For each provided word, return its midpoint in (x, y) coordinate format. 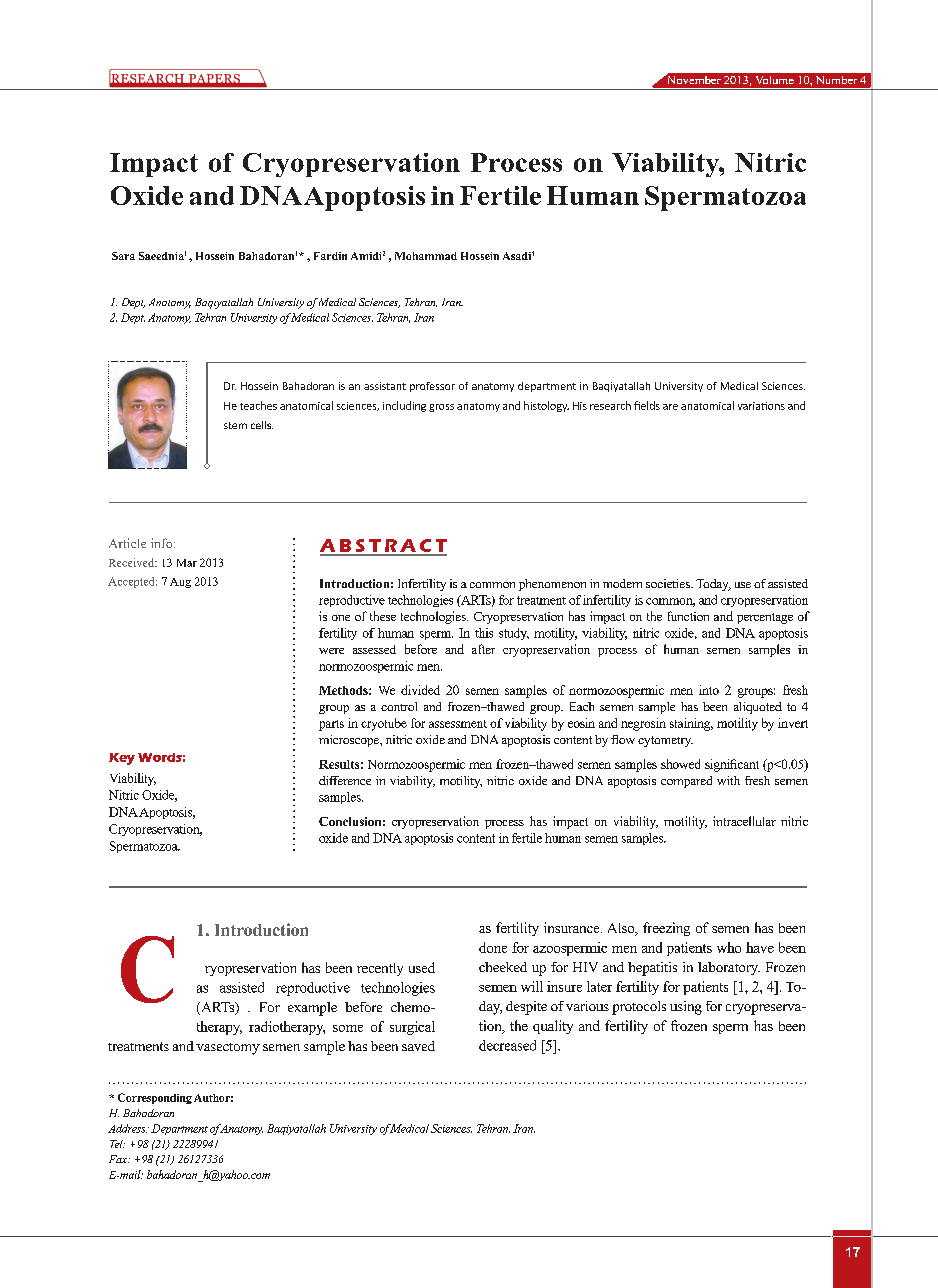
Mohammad (426, 256)
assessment (458, 724)
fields (647, 405)
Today (713, 585)
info (163, 543)
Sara (123, 256)
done (493, 947)
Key (122, 759)
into (709, 690)
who (729, 947)
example (312, 1009)
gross (441, 408)
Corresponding (155, 1098)
